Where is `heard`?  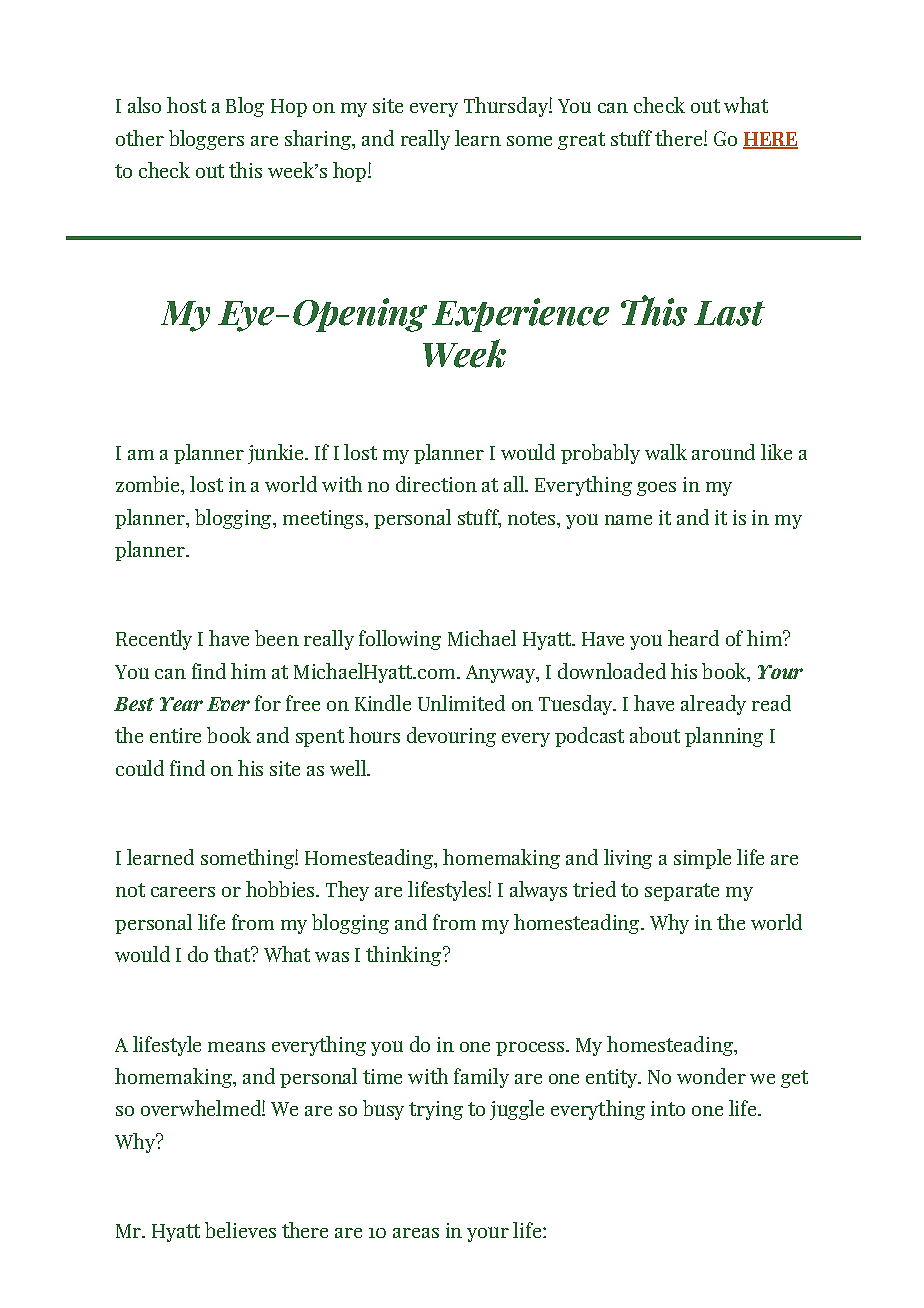 heard is located at coordinates (693, 638).
